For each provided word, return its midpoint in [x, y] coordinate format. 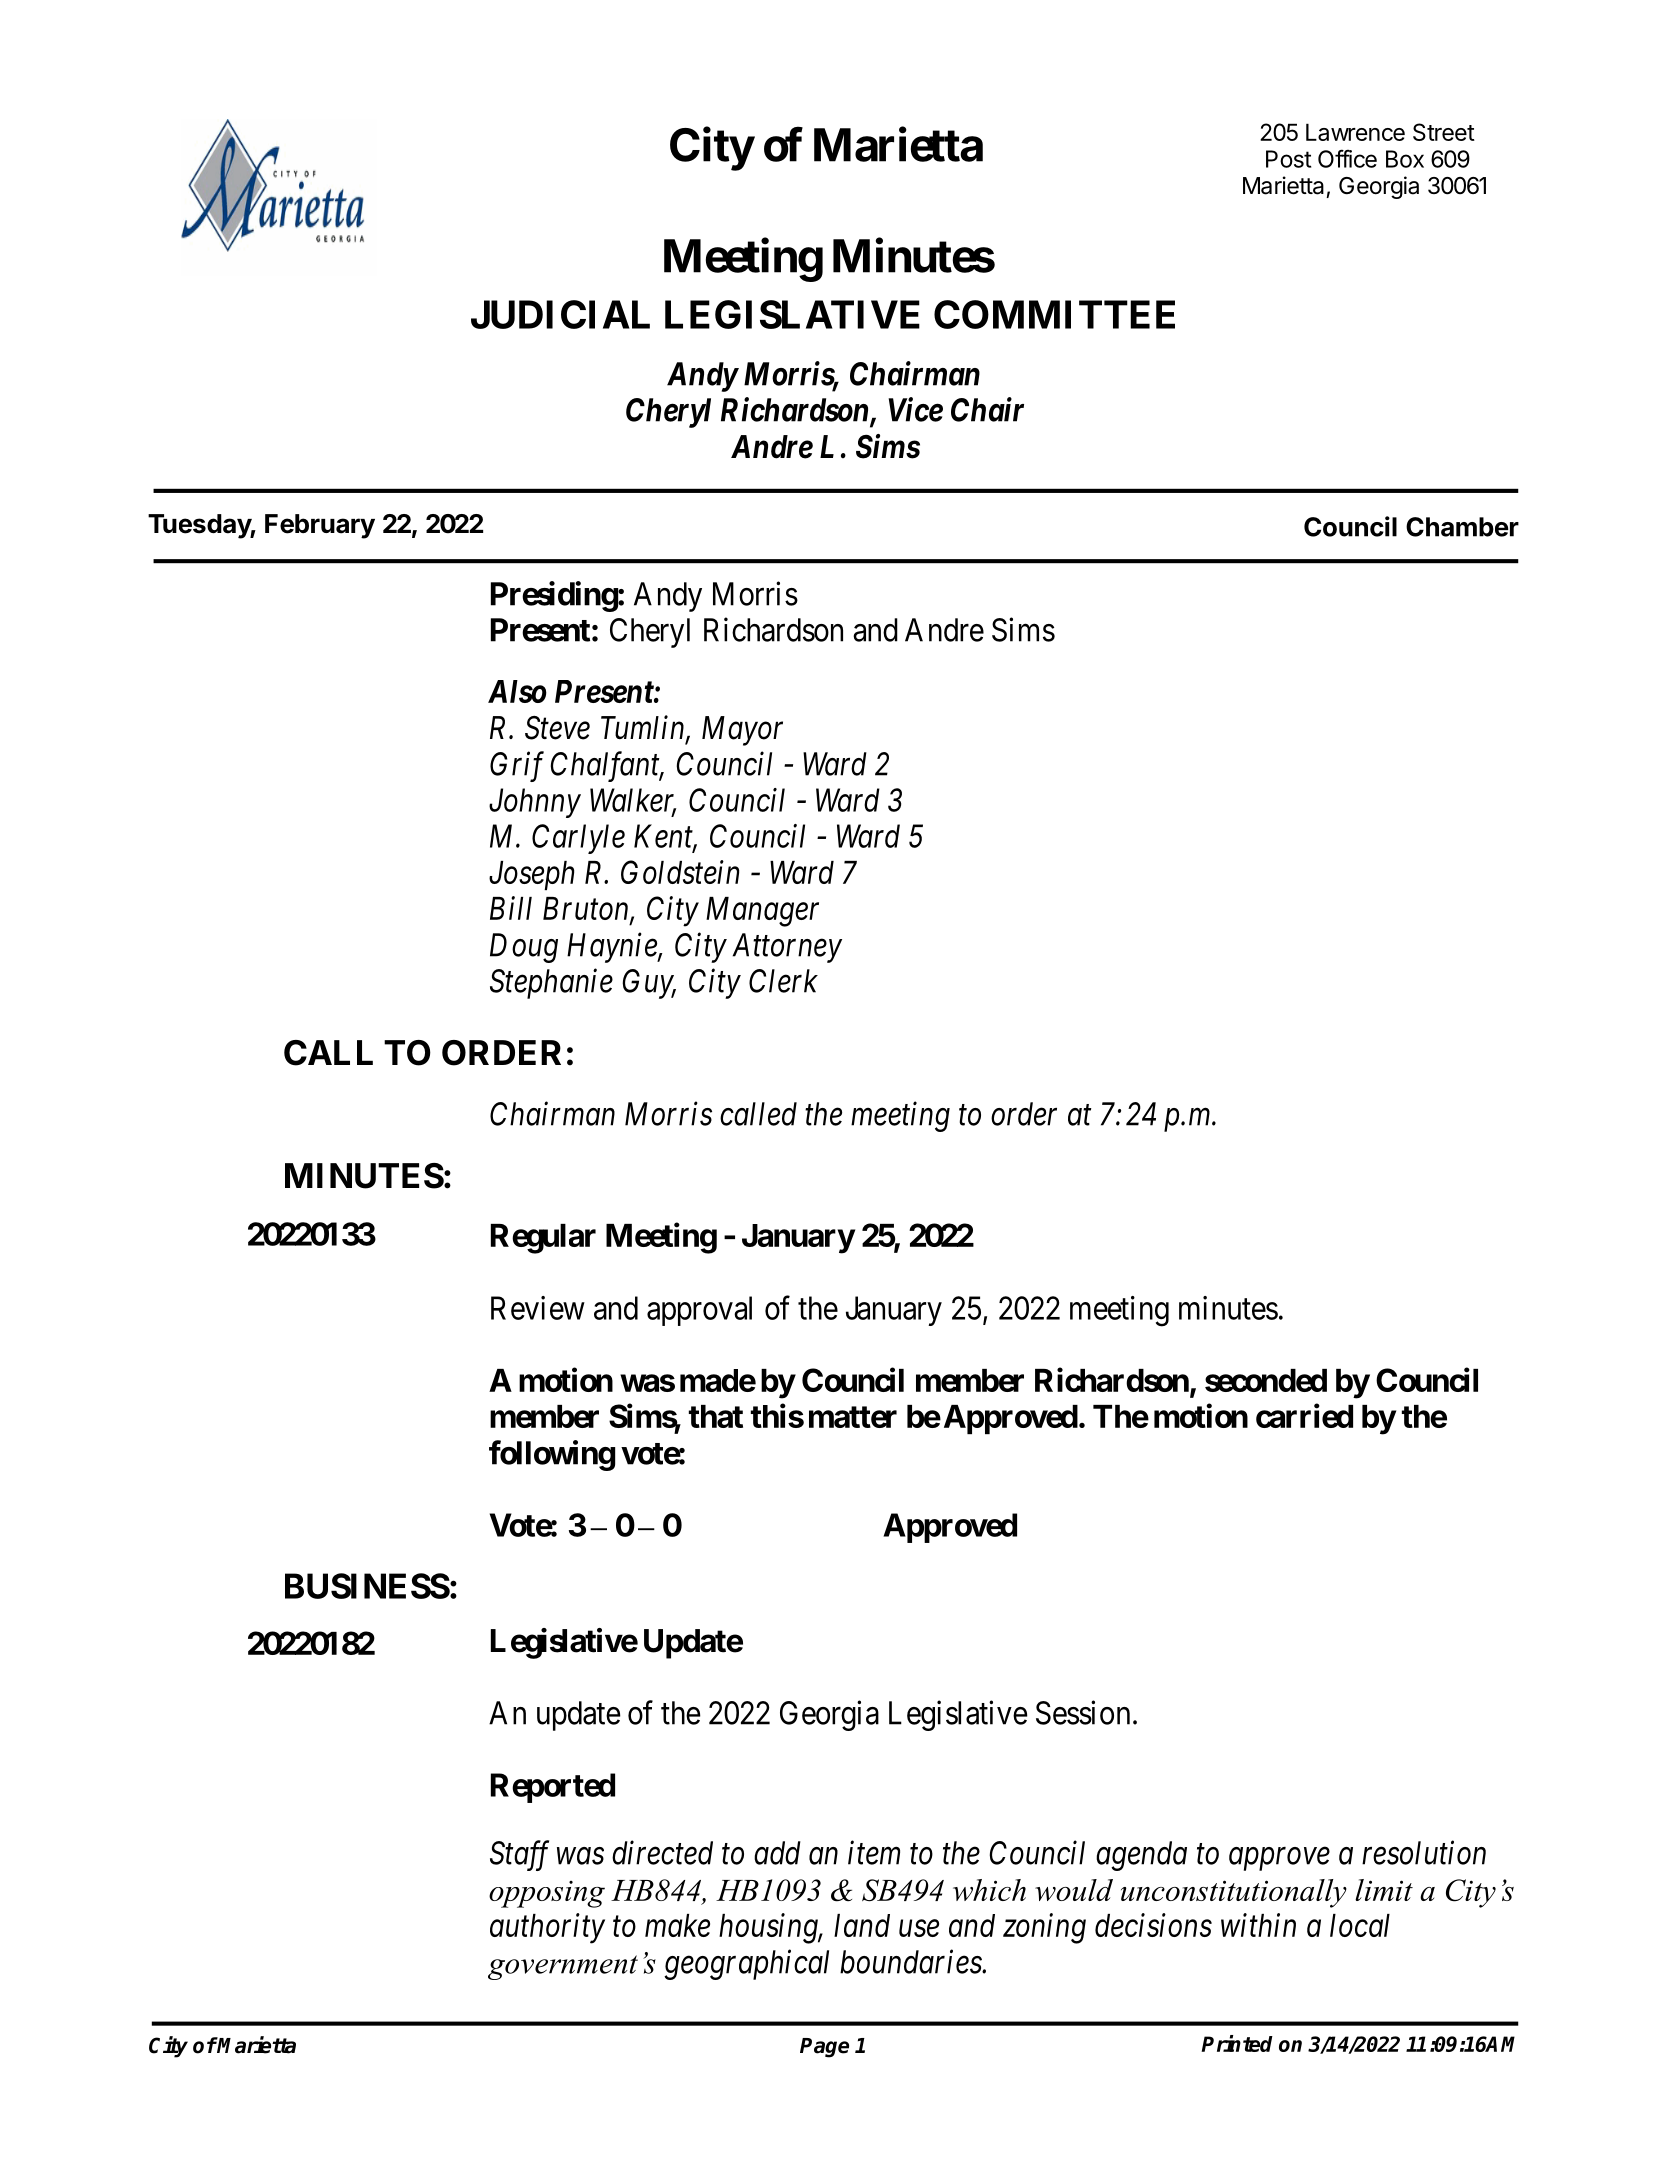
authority [547, 1928]
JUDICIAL [560, 314]
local [1360, 1925]
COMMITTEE [1054, 314]
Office [1347, 158]
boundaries [911, 1961]
